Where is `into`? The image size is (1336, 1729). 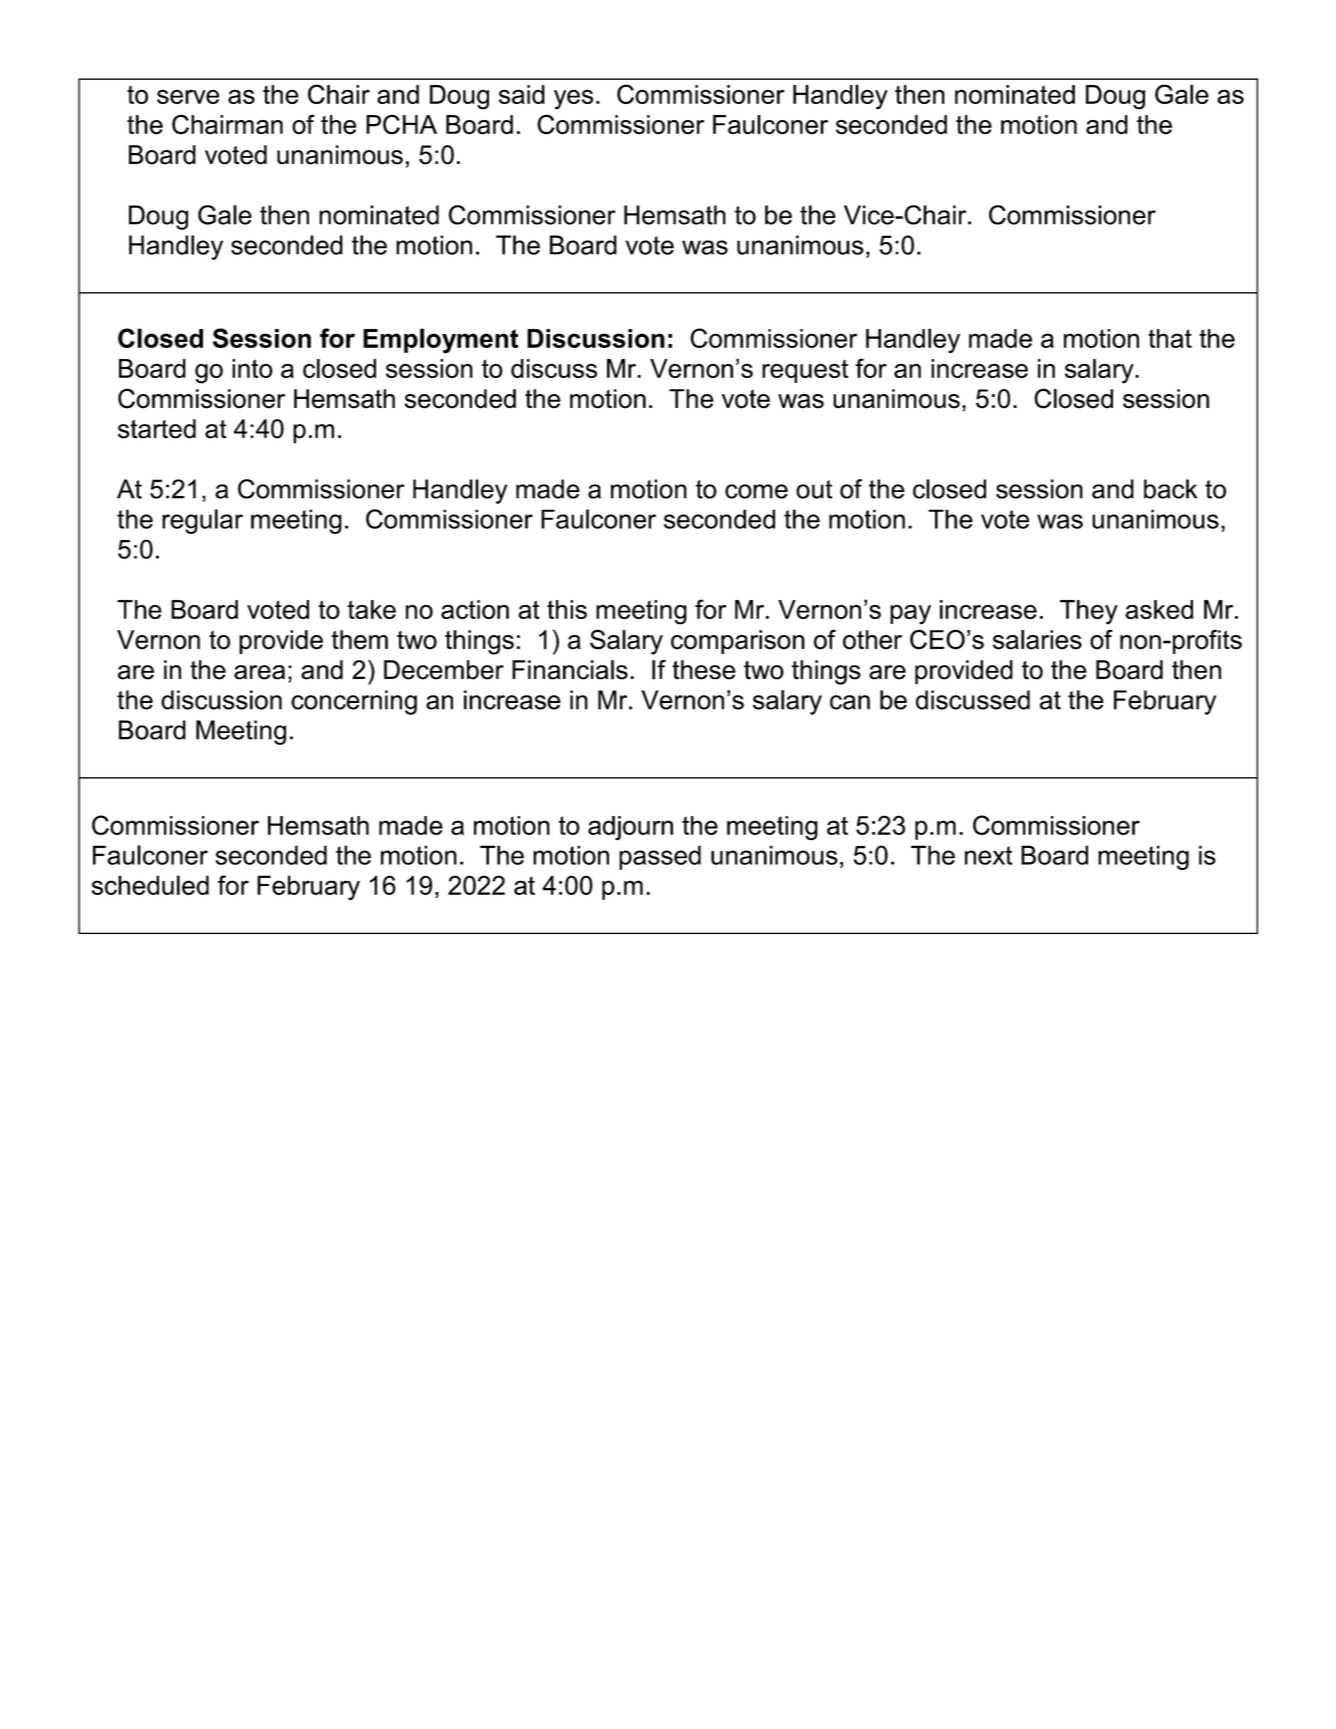 into is located at coordinates (252, 368).
